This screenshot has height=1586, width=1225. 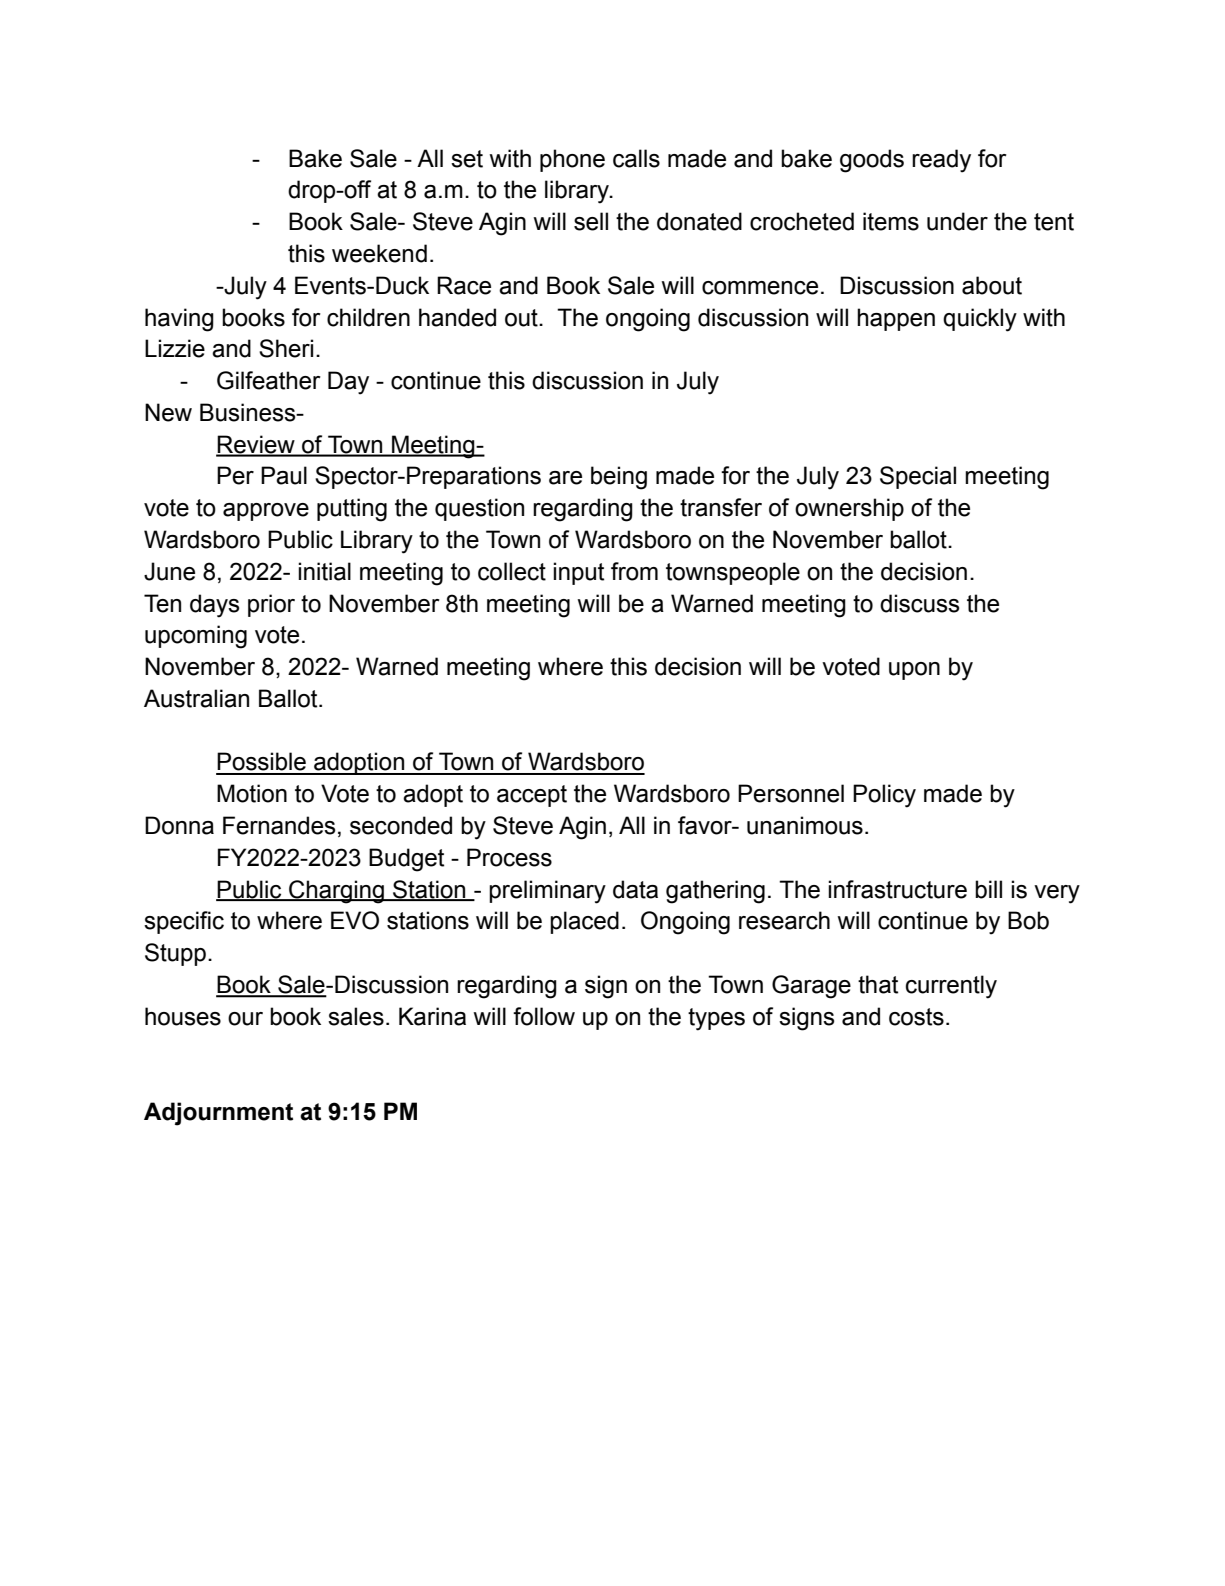 What do you see at coordinates (218, 1114) in the screenshot?
I see `Adjournment` at bounding box center [218, 1114].
